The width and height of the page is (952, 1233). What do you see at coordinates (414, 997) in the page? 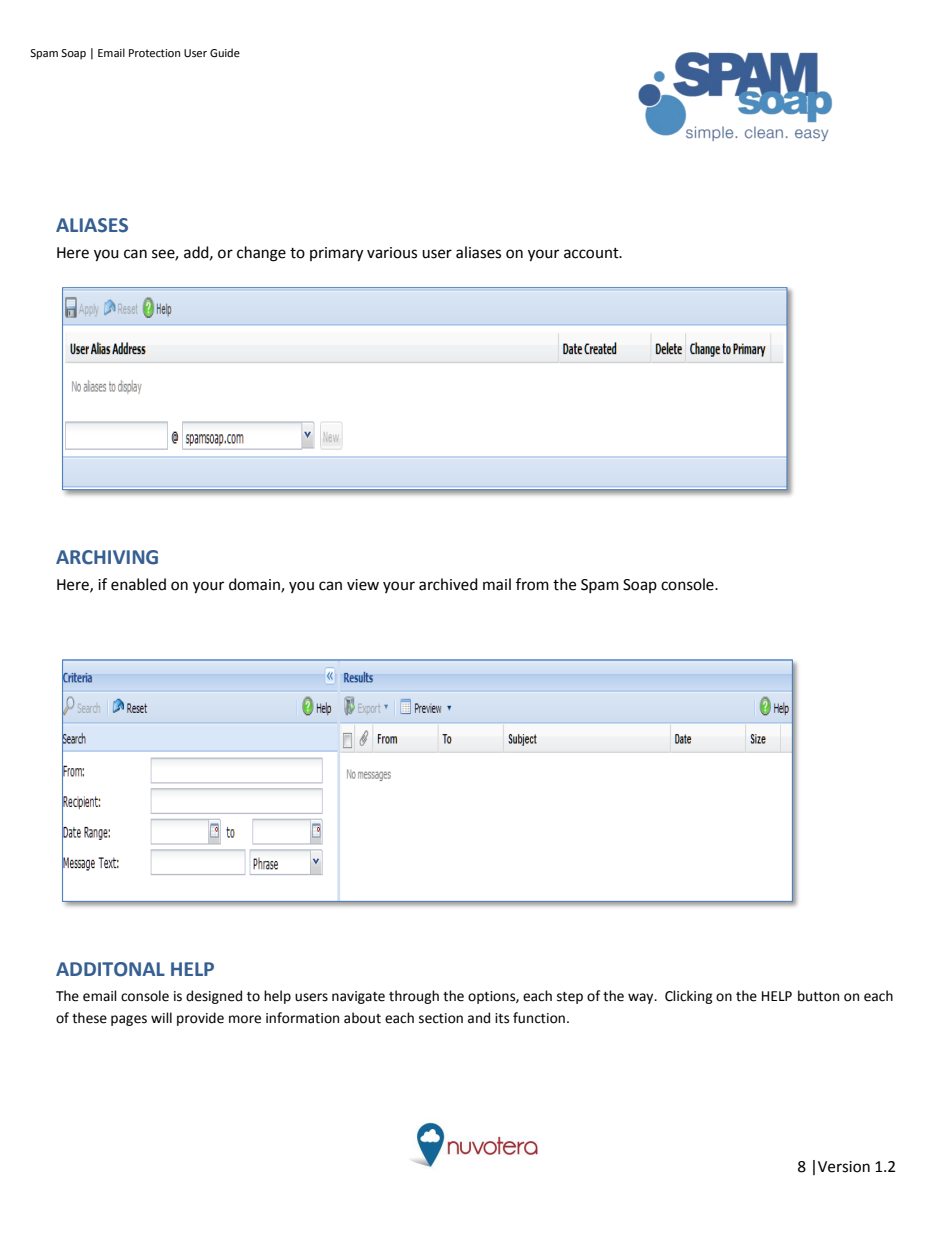
I see `through` at bounding box center [414, 997].
